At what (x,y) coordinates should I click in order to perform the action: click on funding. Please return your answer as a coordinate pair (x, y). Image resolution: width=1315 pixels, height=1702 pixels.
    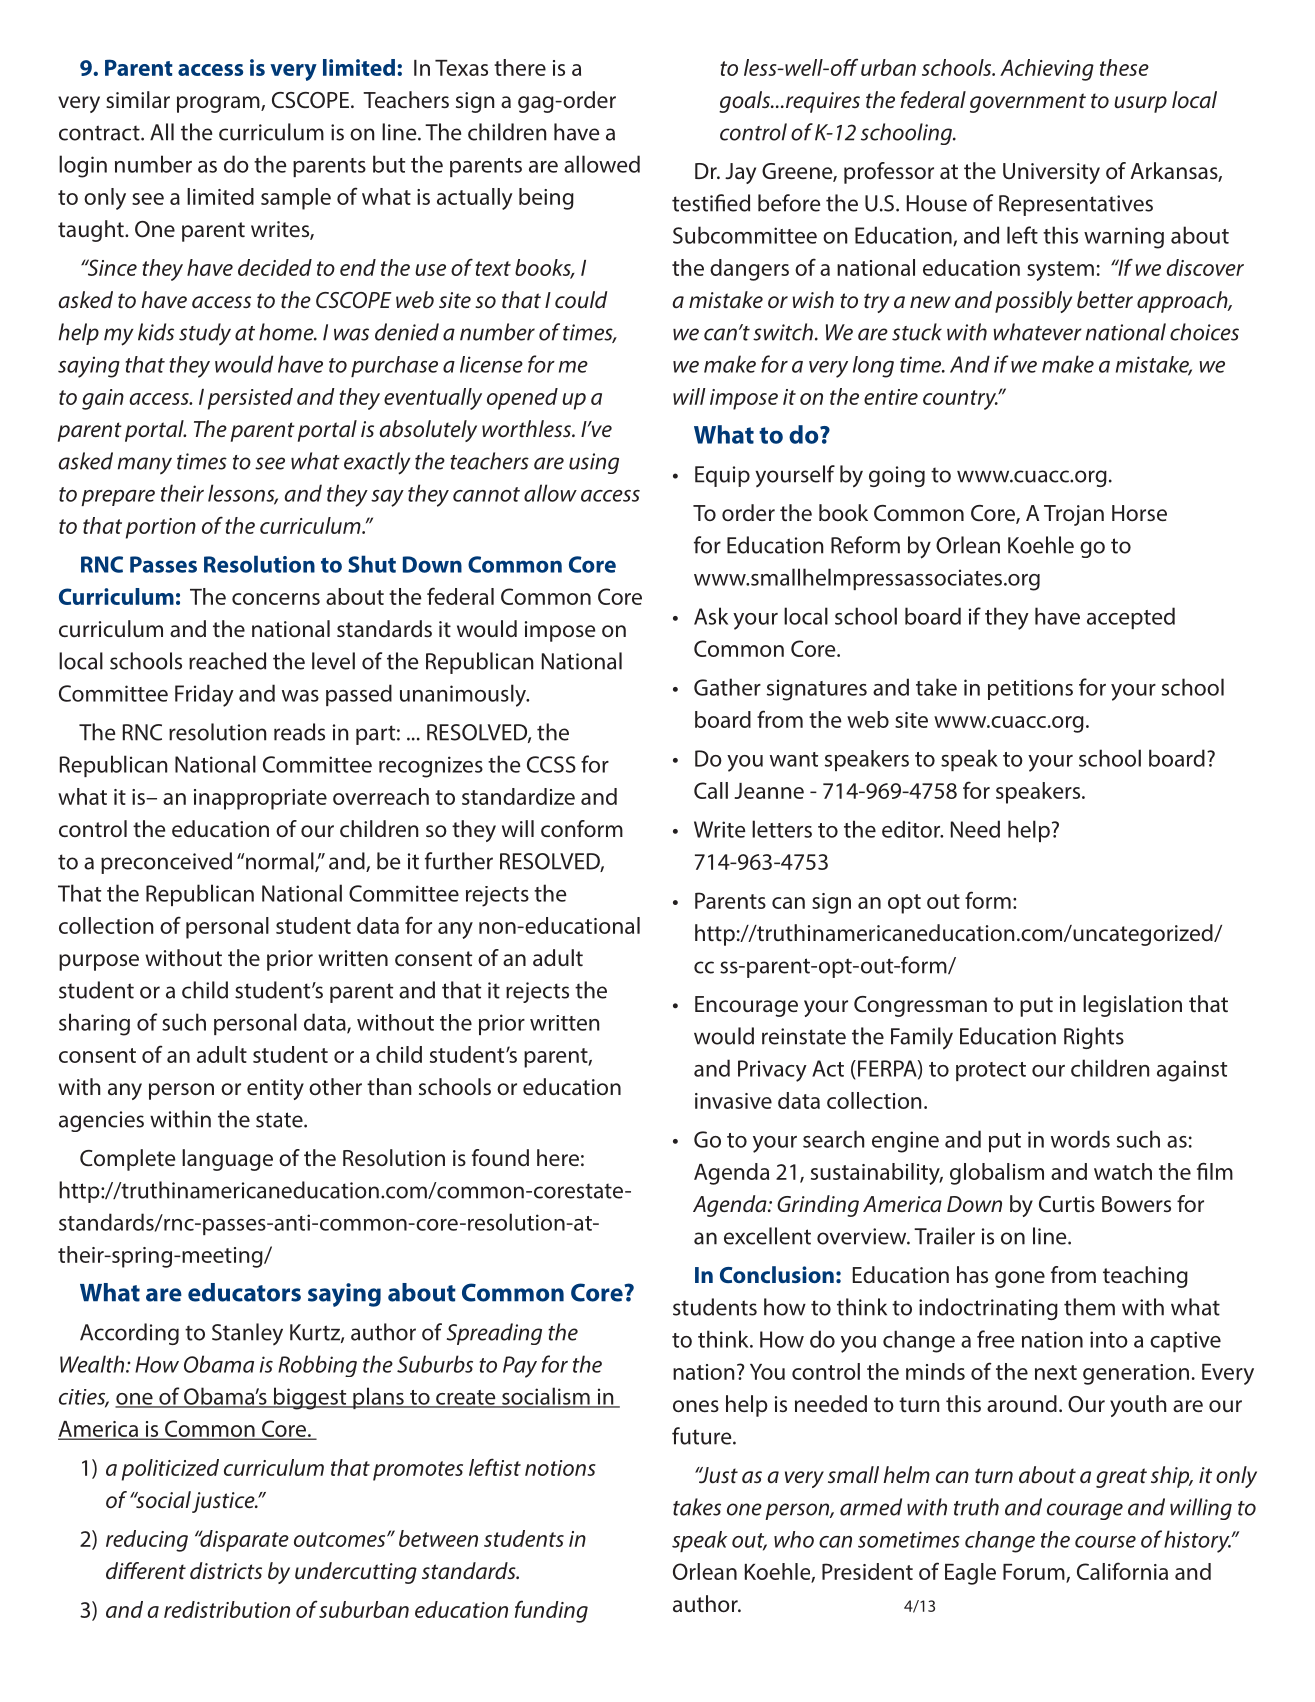
    Looking at the image, I should click on (551, 1611).
